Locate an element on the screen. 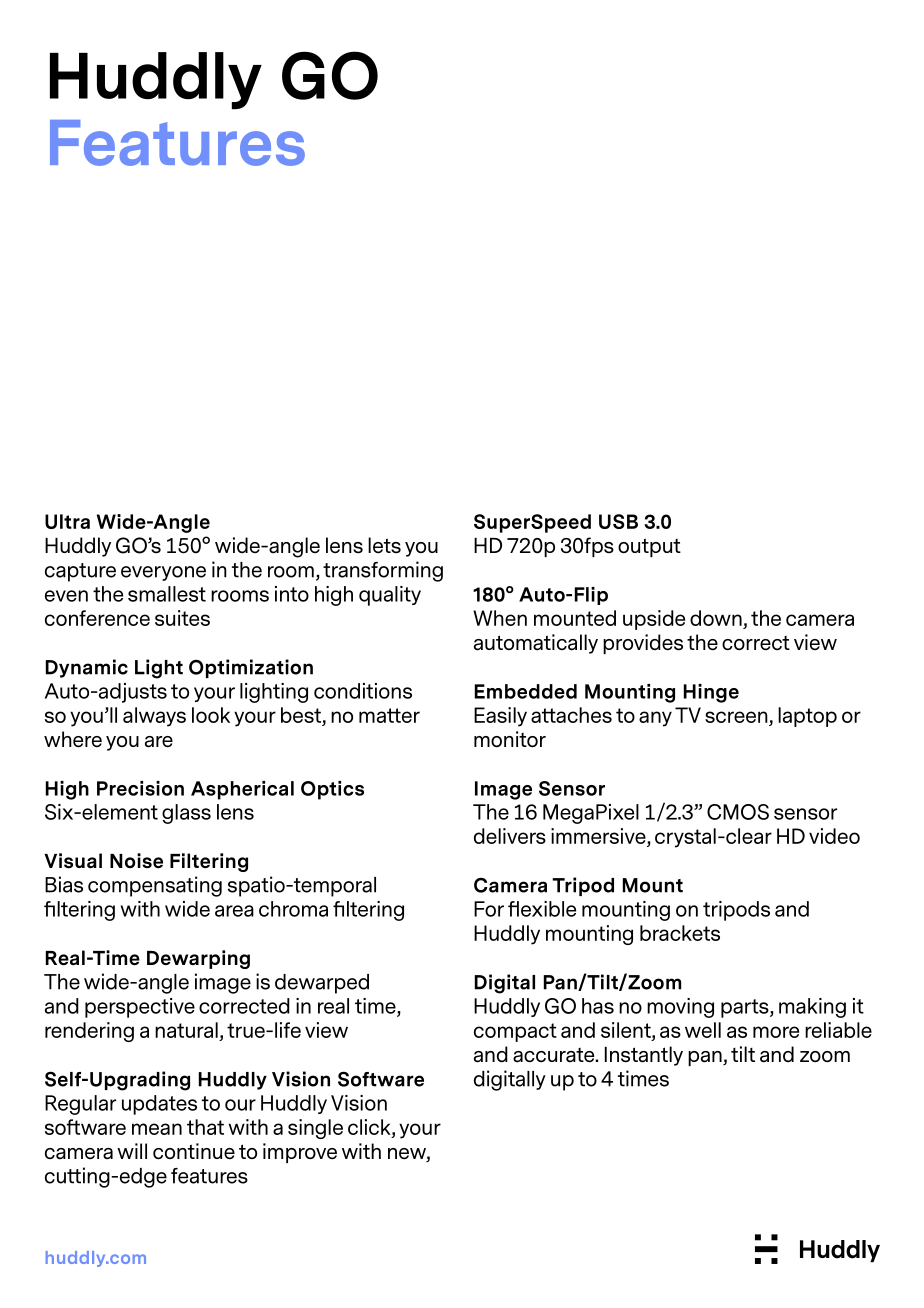 The width and height of the screenshot is (924, 1308). chroma is located at coordinates (293, 909).
